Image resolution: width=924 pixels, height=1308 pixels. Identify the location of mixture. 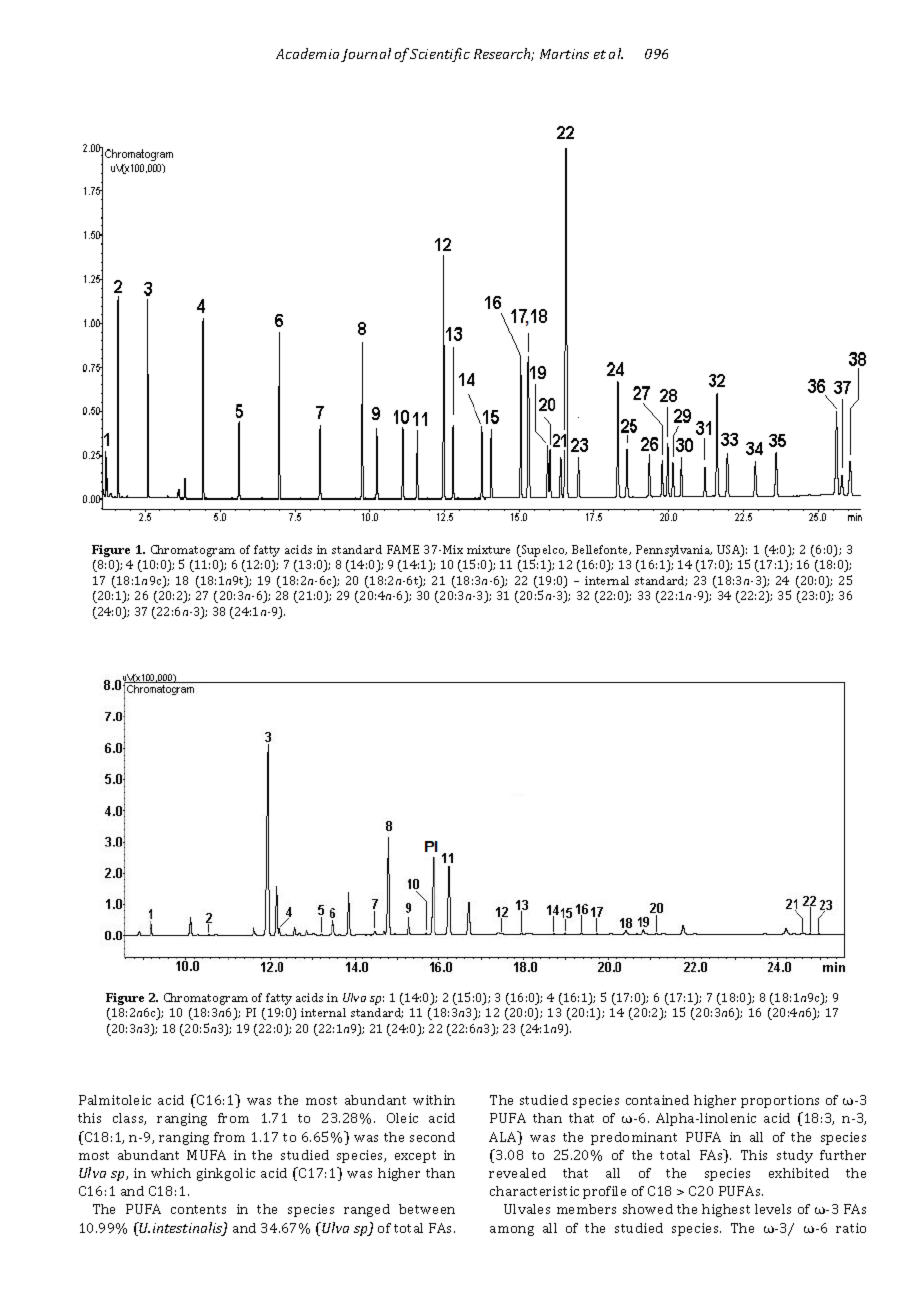
(488, 549).
